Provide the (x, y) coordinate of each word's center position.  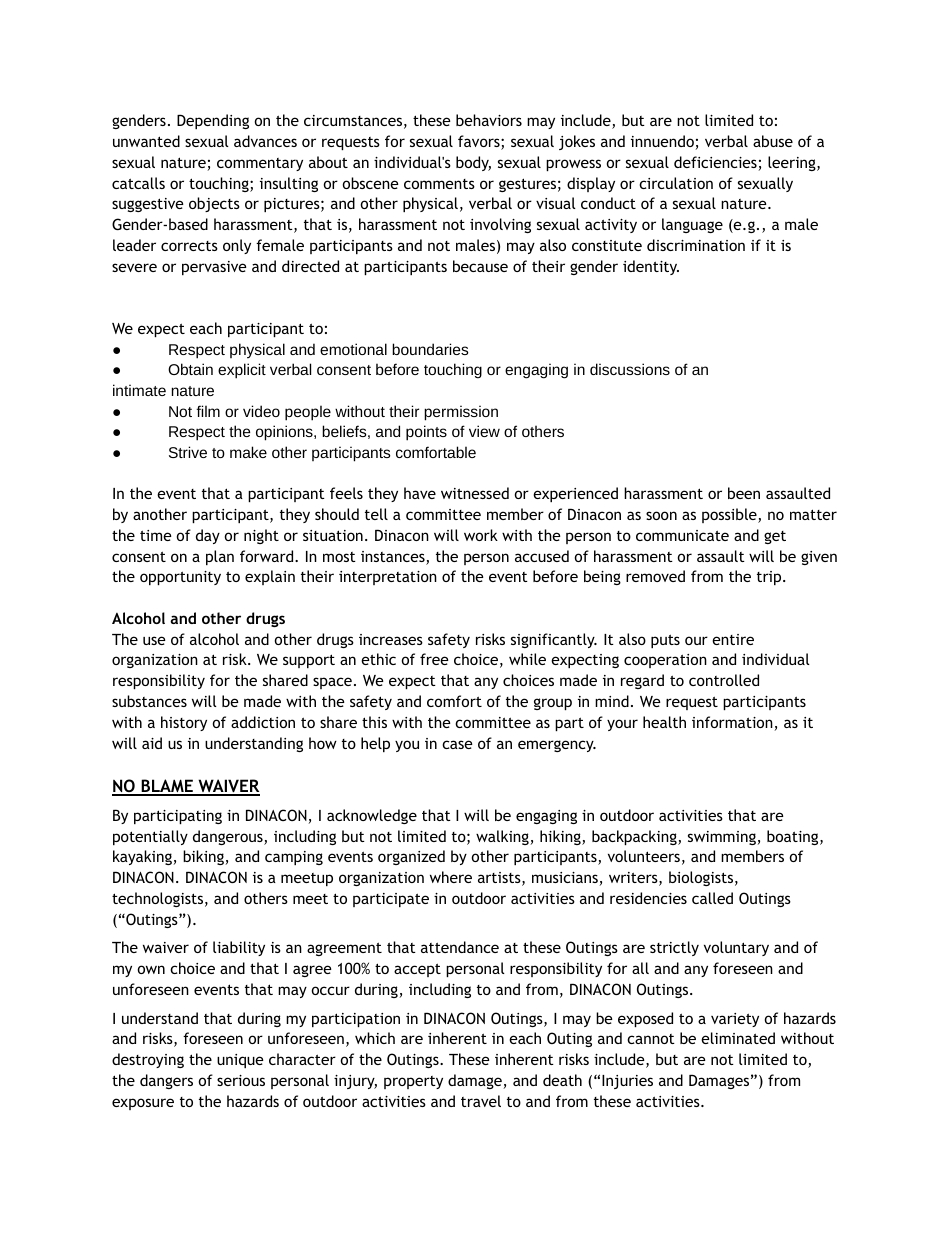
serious (241, 1080)
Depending (213, 121)
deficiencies (716, 163)
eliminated (738, 1038)
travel (481, 1101)
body (473, 163)
